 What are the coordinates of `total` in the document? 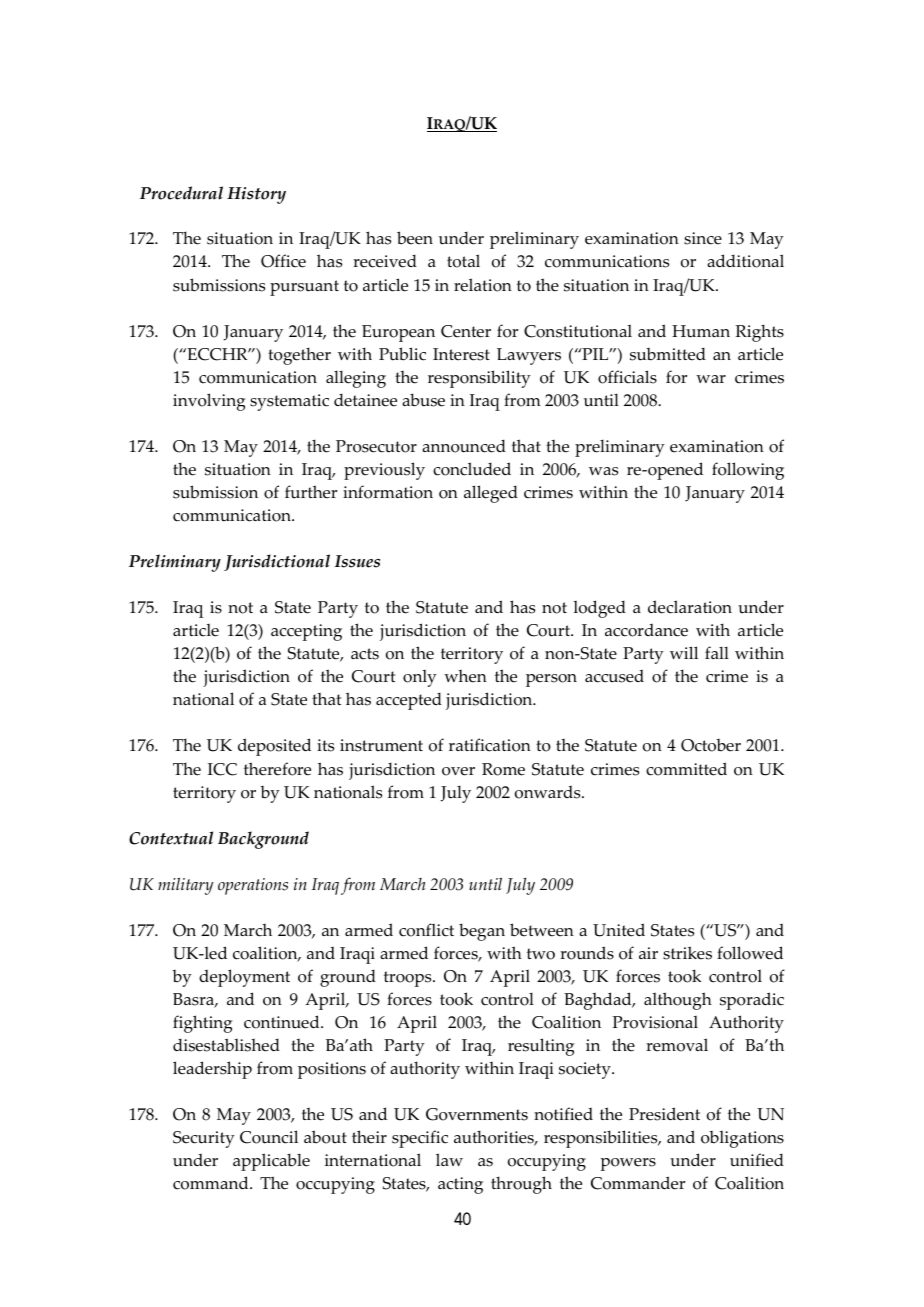 It's located at (463, 261).
